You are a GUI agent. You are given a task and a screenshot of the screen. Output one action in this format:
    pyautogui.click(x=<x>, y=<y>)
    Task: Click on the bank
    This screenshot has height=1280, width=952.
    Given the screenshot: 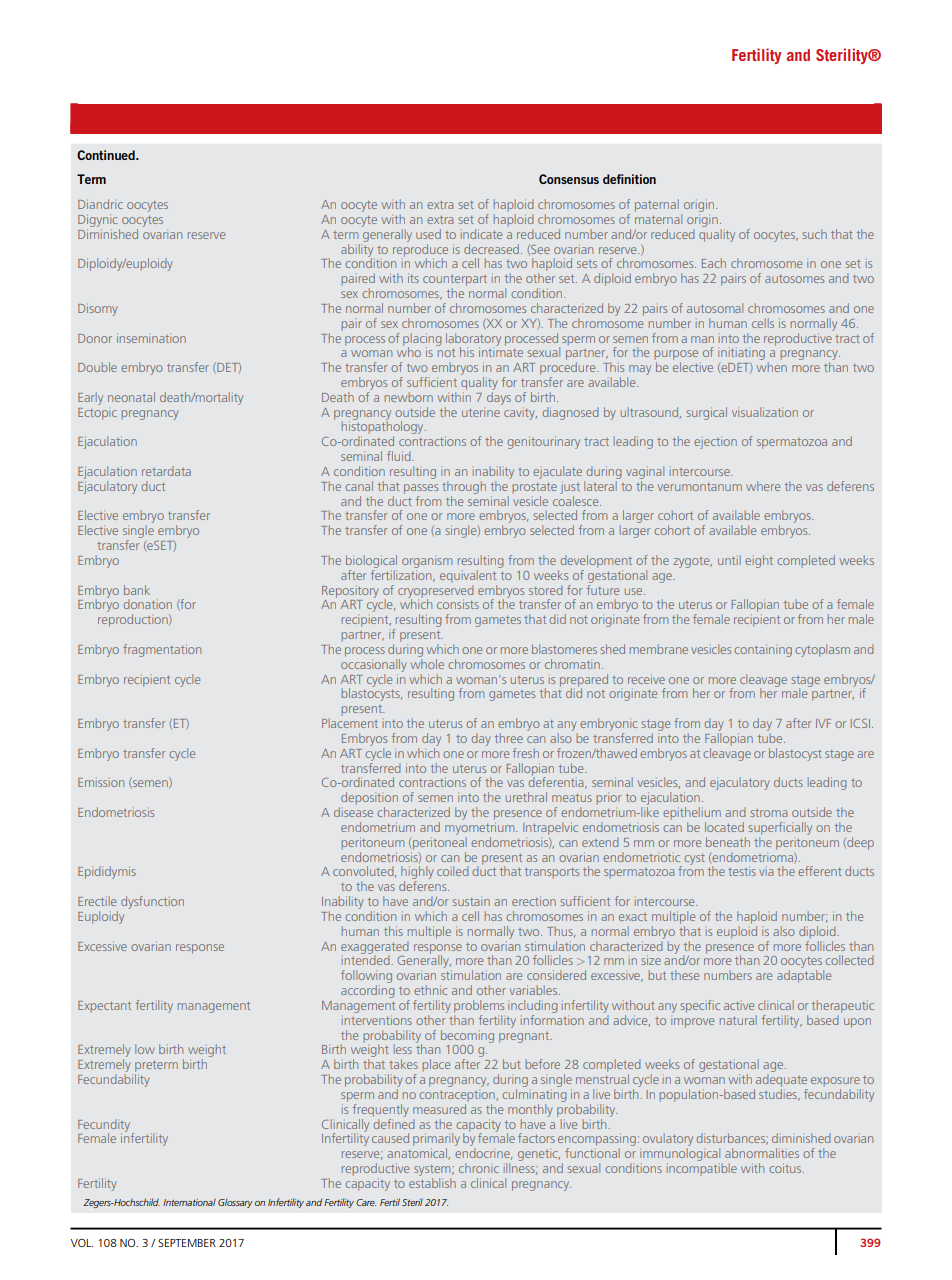 What is the action you would take?
    pyautogui.click(x=137, y=590)
